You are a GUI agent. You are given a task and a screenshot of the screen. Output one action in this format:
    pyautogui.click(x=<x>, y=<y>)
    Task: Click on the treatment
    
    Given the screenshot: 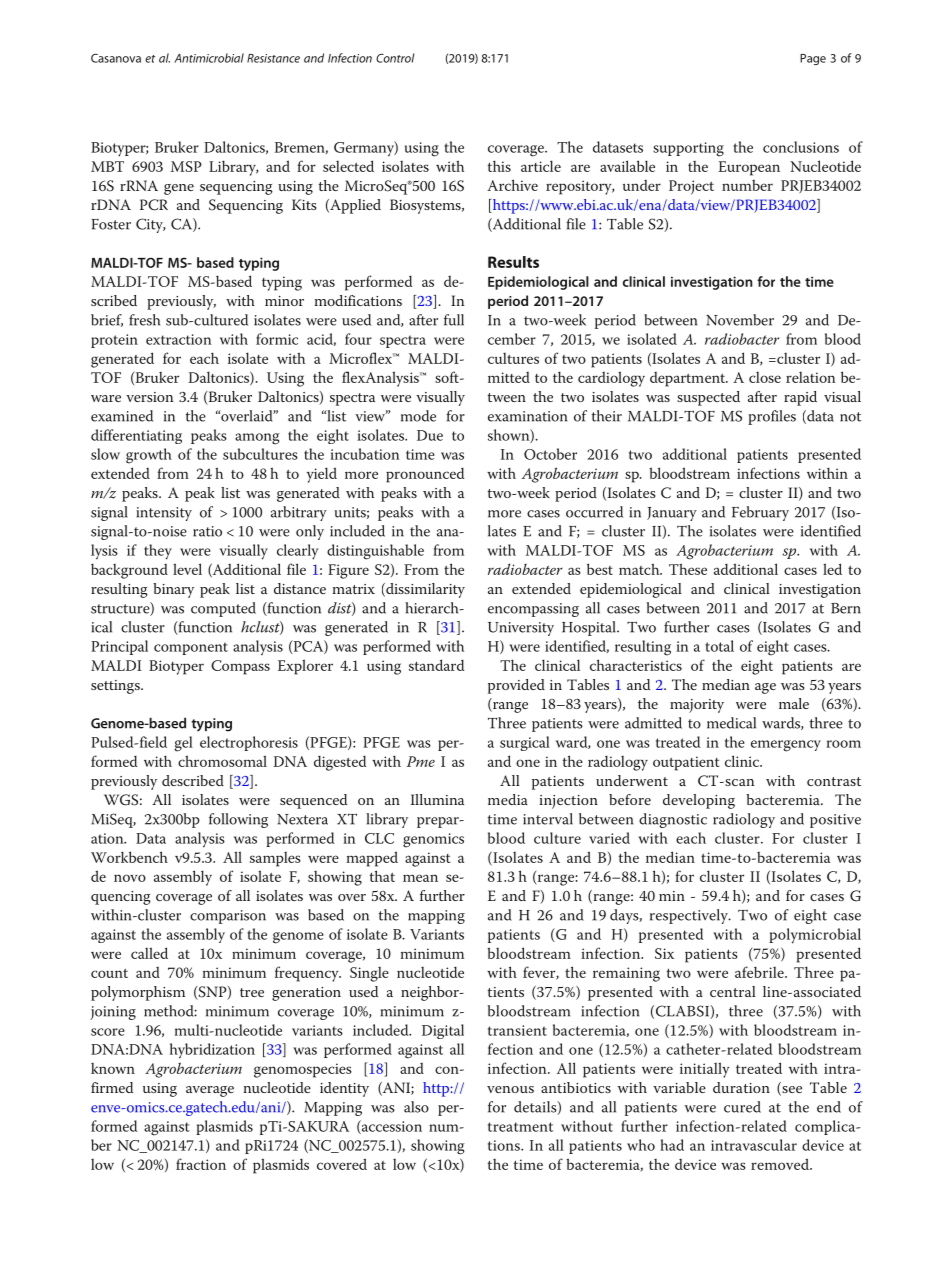 What is the action you would take?
    pyautogui.click(x=520, y=1127)
